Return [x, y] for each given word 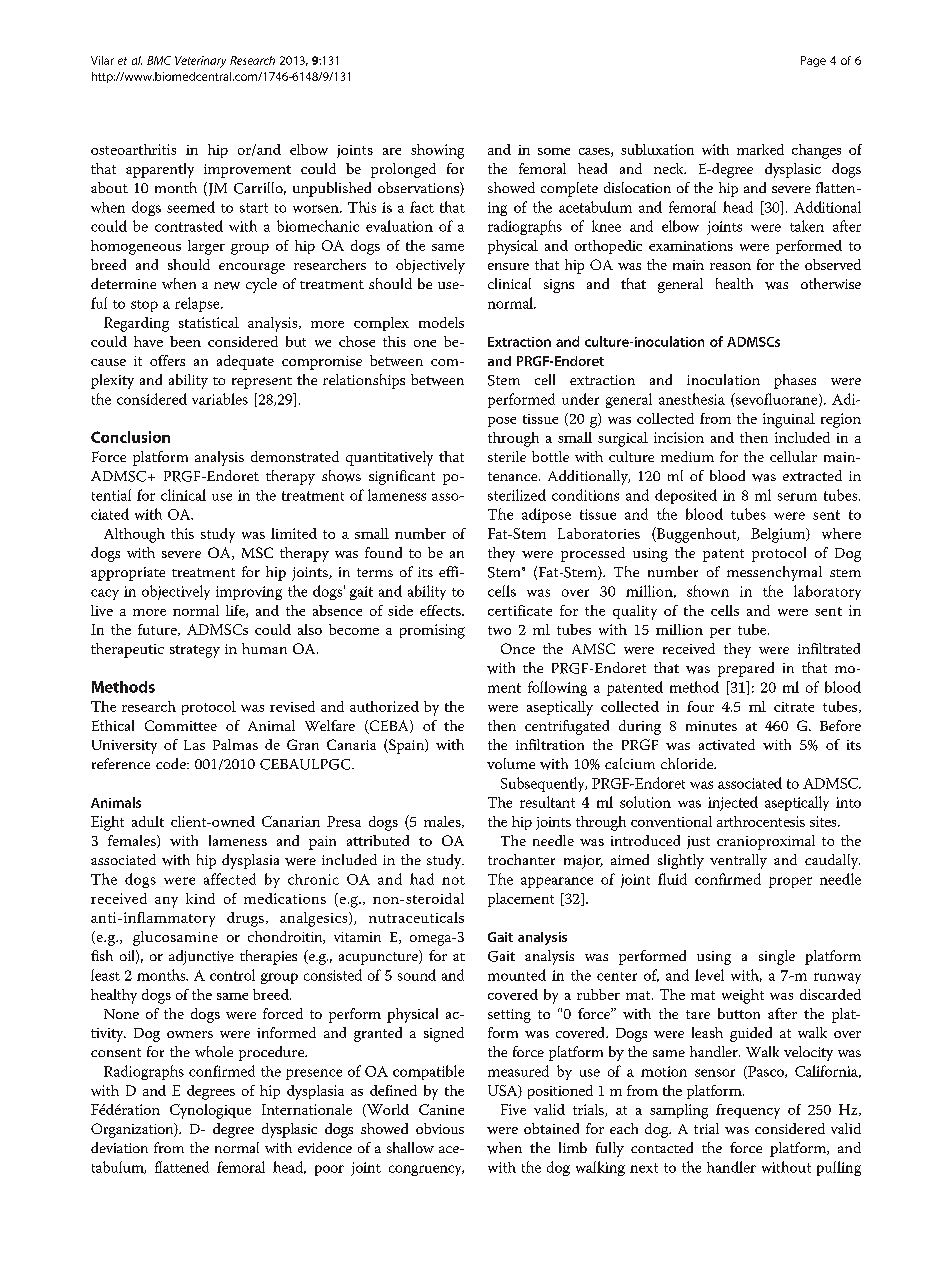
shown [708, 591]
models [441, 322]
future [158, 630]
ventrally [738, 861]
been [185, 341]
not [453, 880]
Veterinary [200, 62]
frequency [748, 1111]
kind [200, 898]
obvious [440, 1128]
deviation [119, 1147]
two [499, 630]
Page [813, 61]
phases [795, 381]
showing [437, 151]
